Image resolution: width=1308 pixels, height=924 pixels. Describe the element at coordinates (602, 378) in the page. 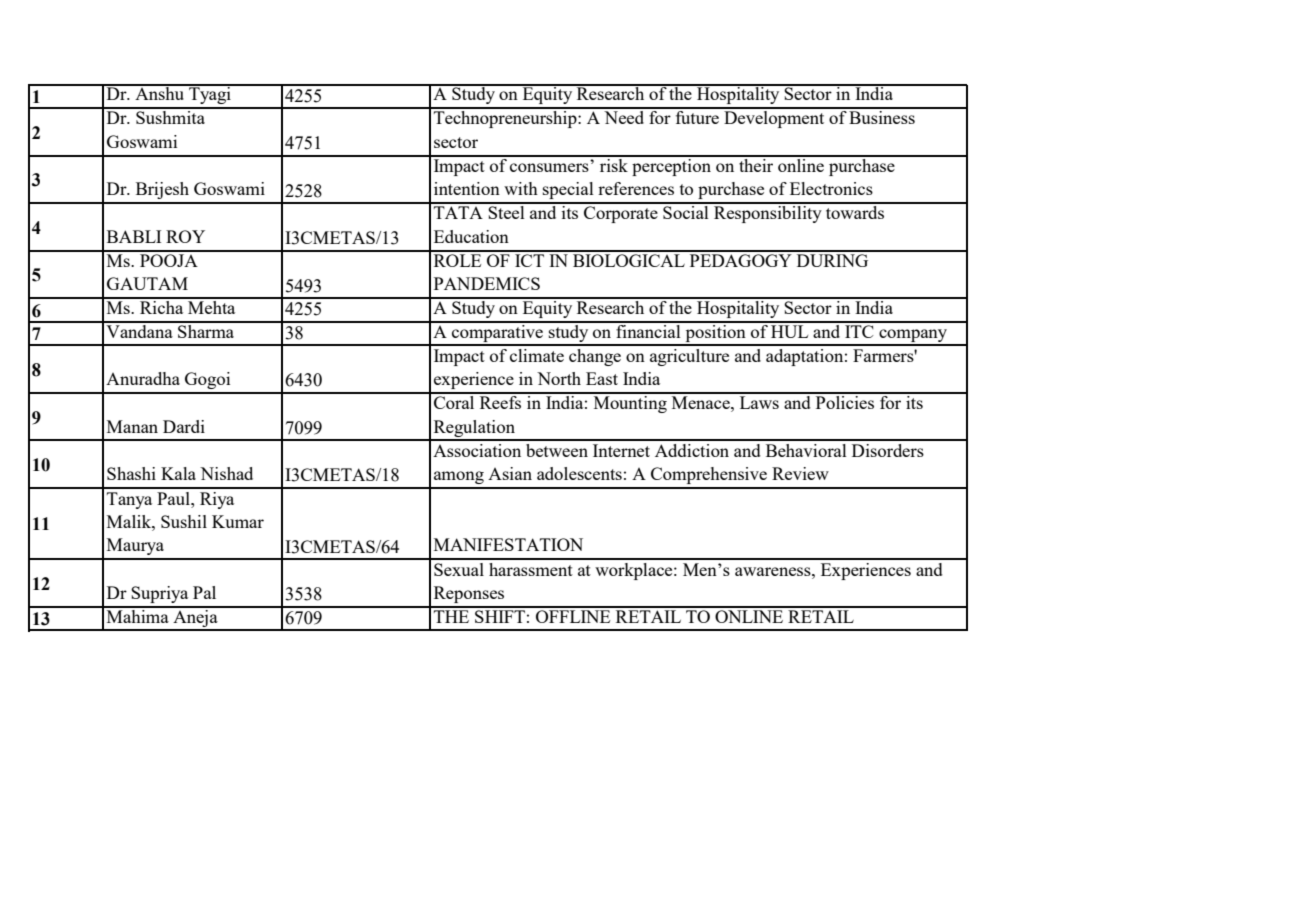

I see `East` at that location.
